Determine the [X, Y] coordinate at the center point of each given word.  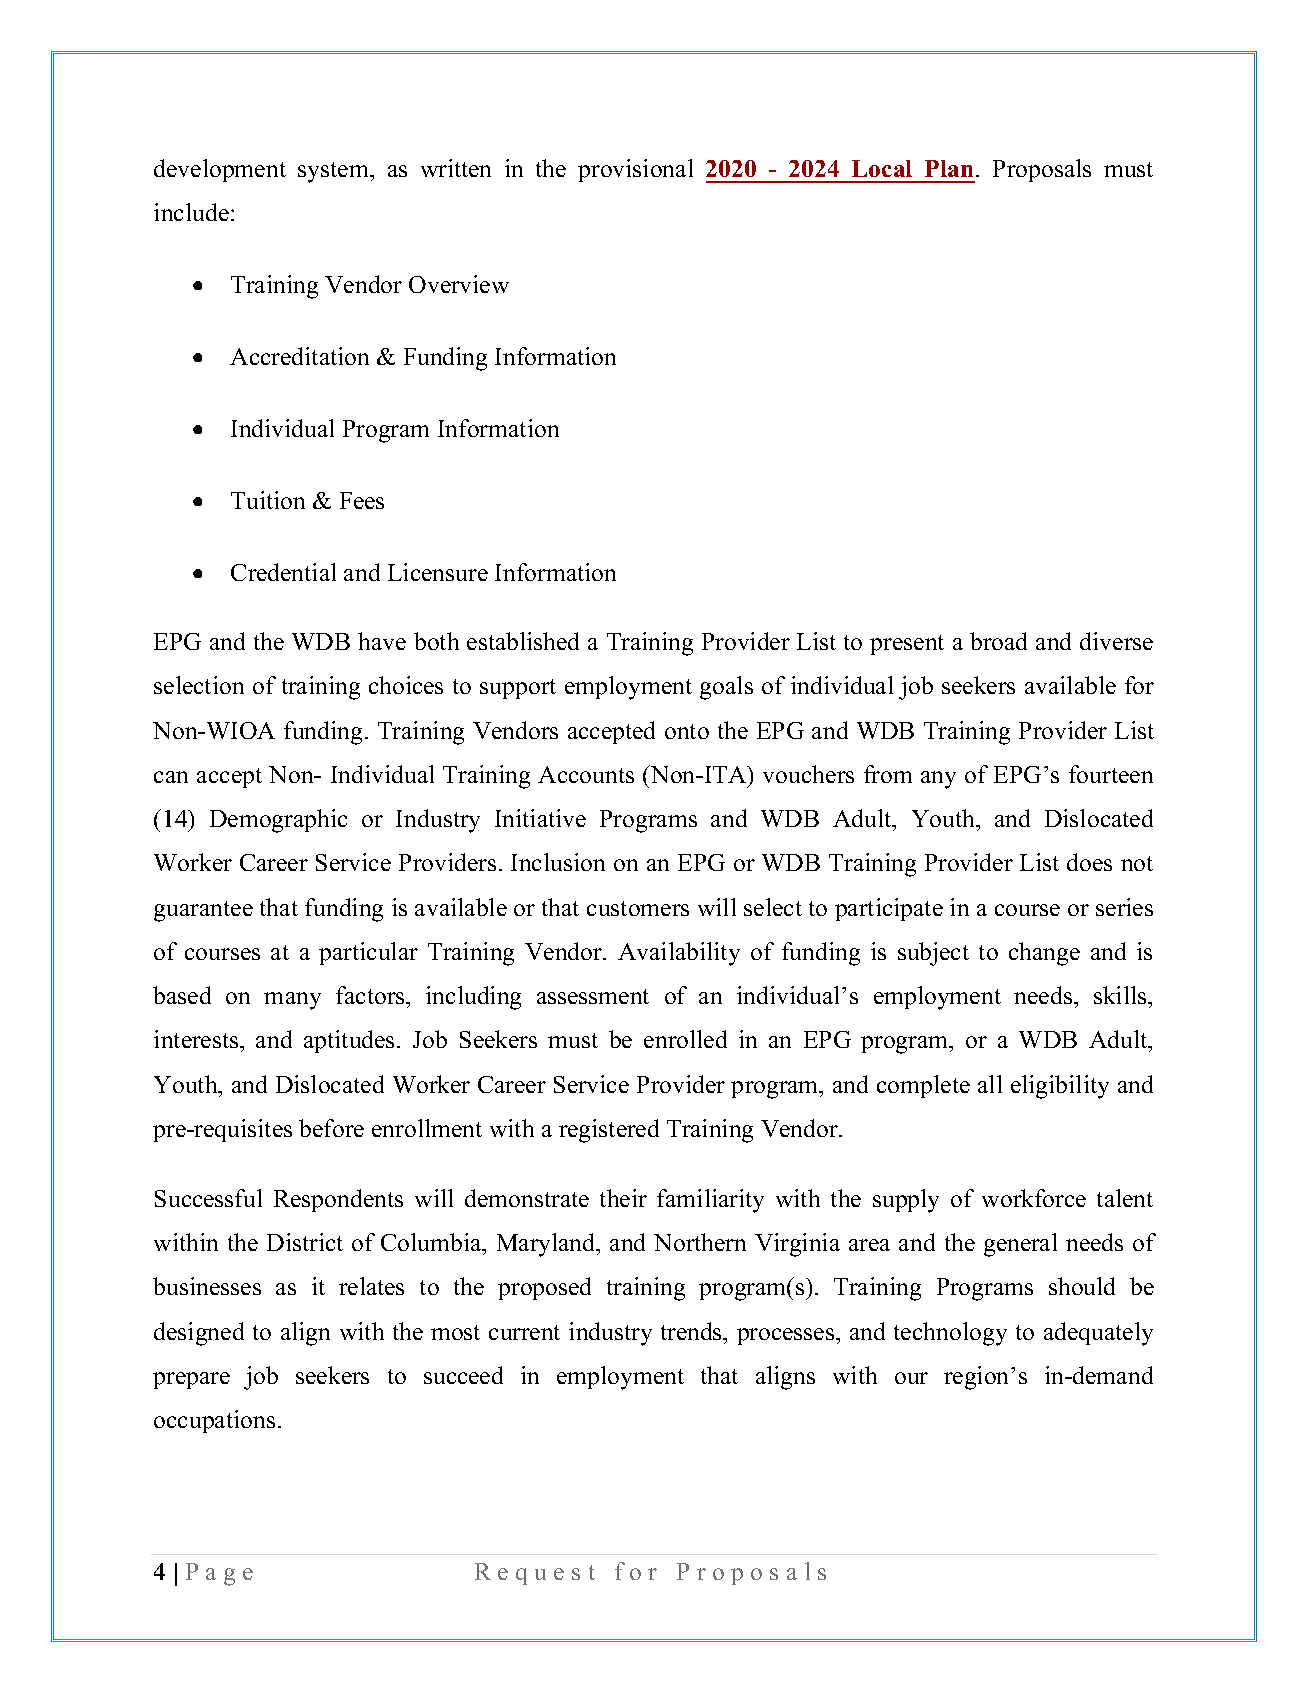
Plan [949, 168]
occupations [214, 1421]
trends [693, 1331]
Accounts [586, 774]
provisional [635, 170]
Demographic [278, 821]
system [334, 172]
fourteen [1111, 774]
